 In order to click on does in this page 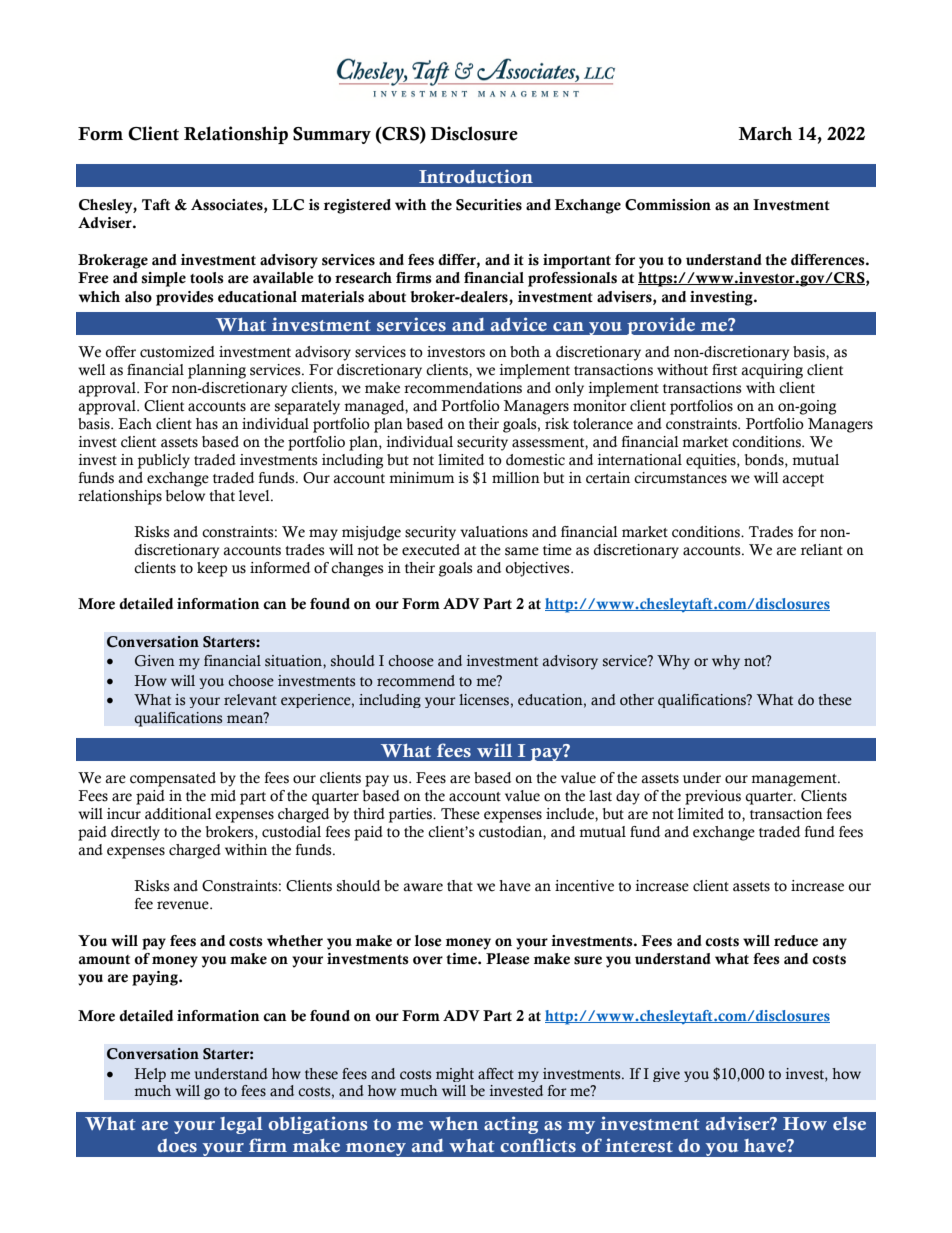, I will do `click(177, 1146)`.
